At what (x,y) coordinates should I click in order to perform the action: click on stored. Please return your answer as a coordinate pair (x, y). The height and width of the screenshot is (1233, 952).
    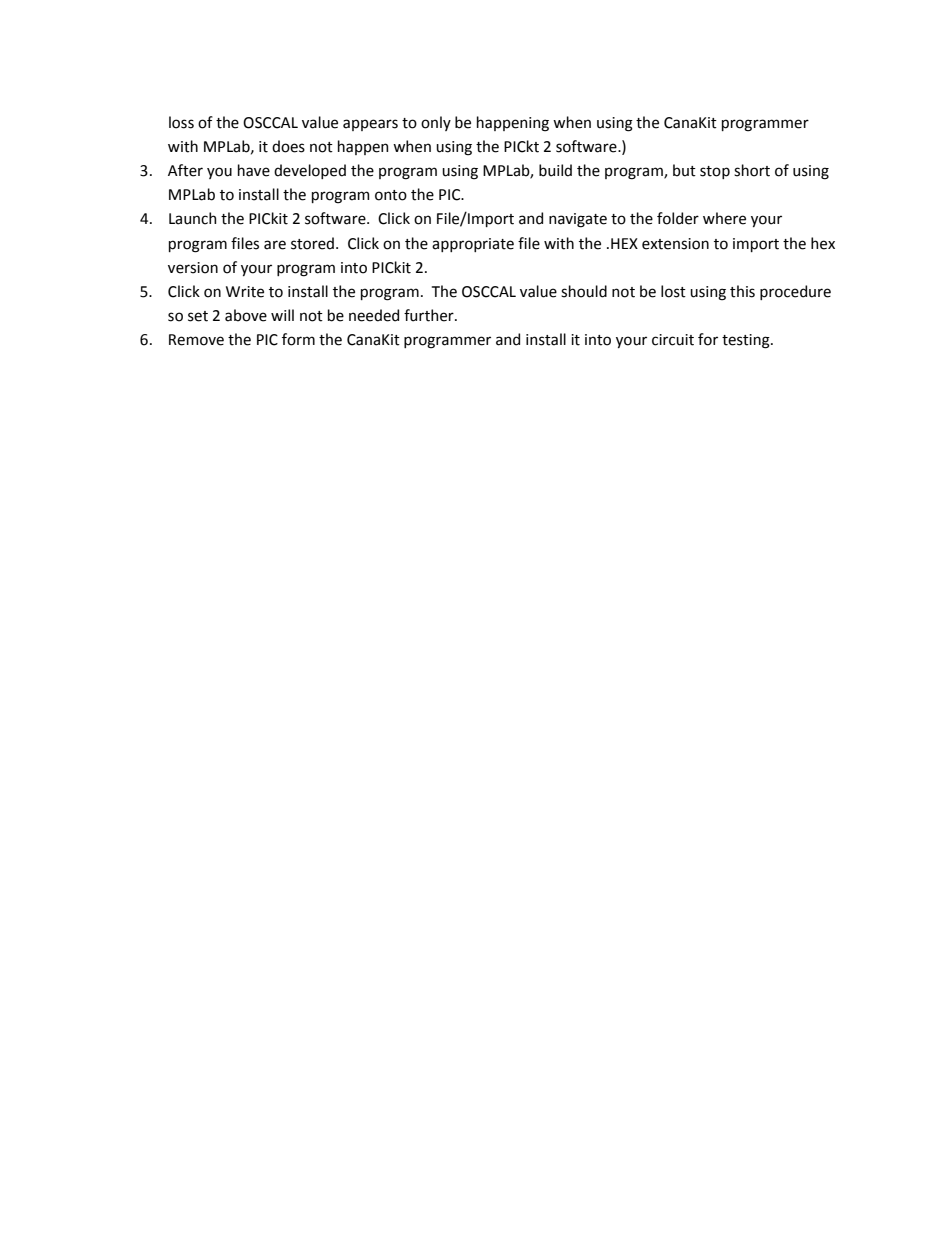
    Looking at the image, I should click on (312, 243).
